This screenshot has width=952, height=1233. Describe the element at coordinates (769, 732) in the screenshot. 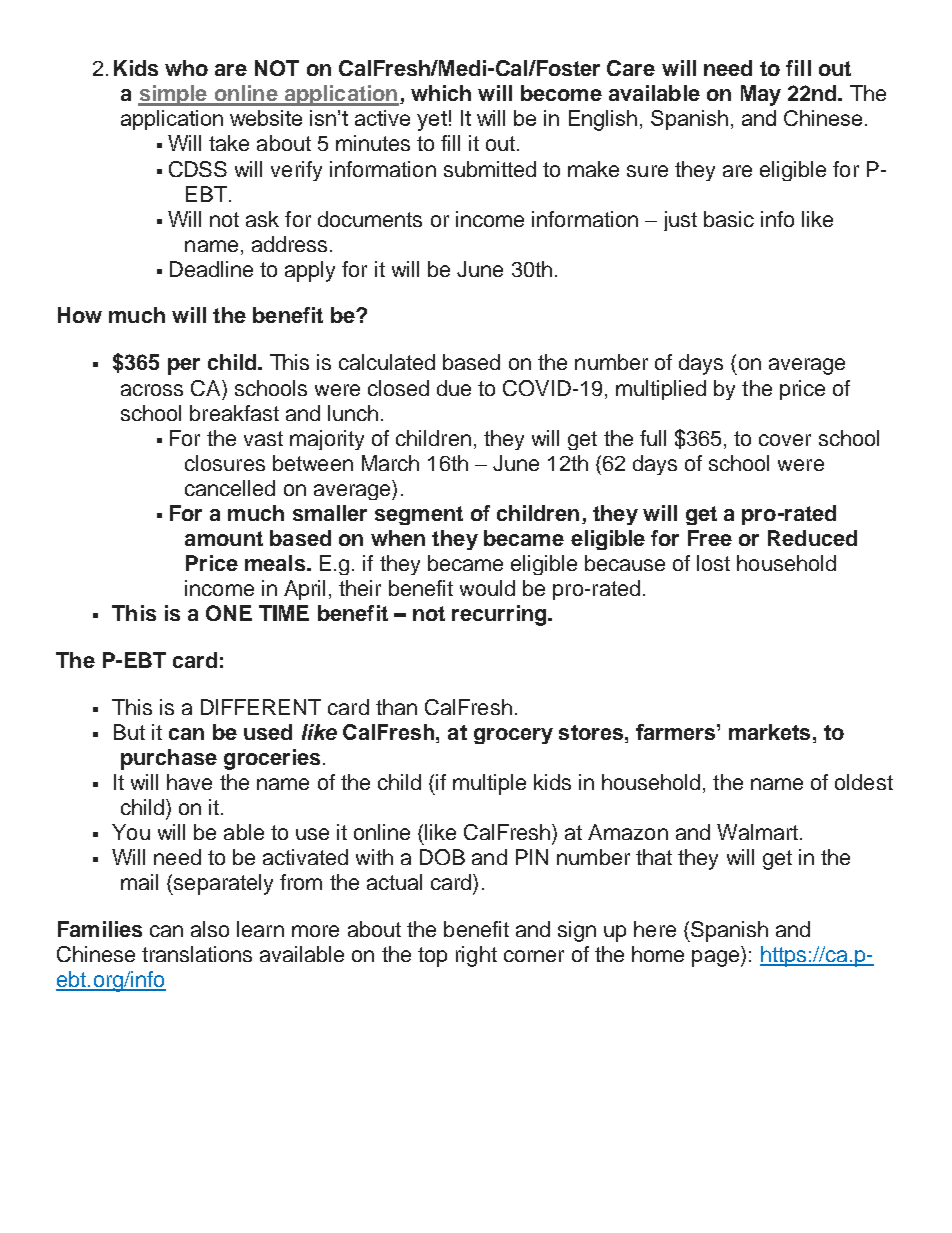

I see `markets` at that location.
